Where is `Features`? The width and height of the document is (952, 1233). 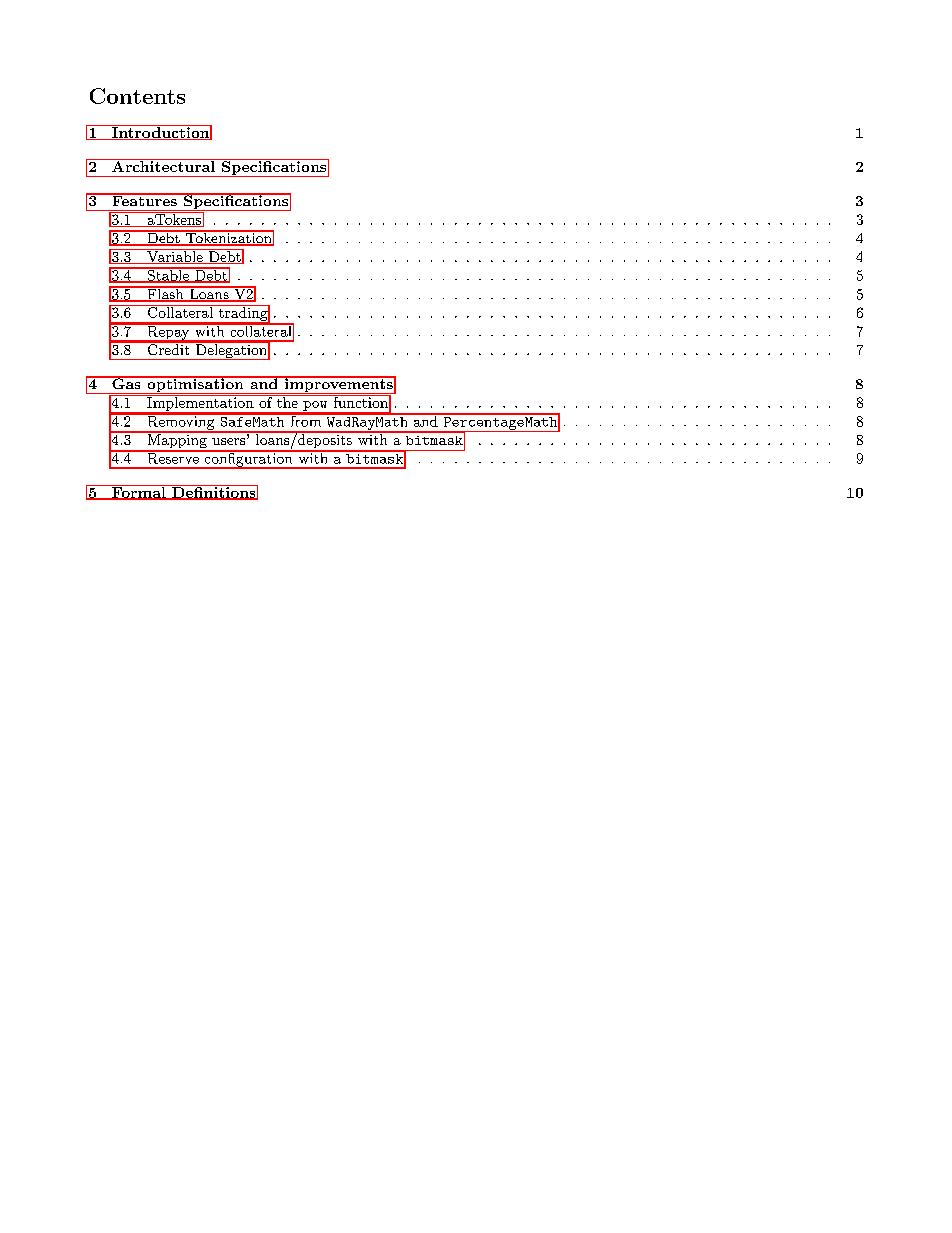
Features is located at coordinates (144, 199).
